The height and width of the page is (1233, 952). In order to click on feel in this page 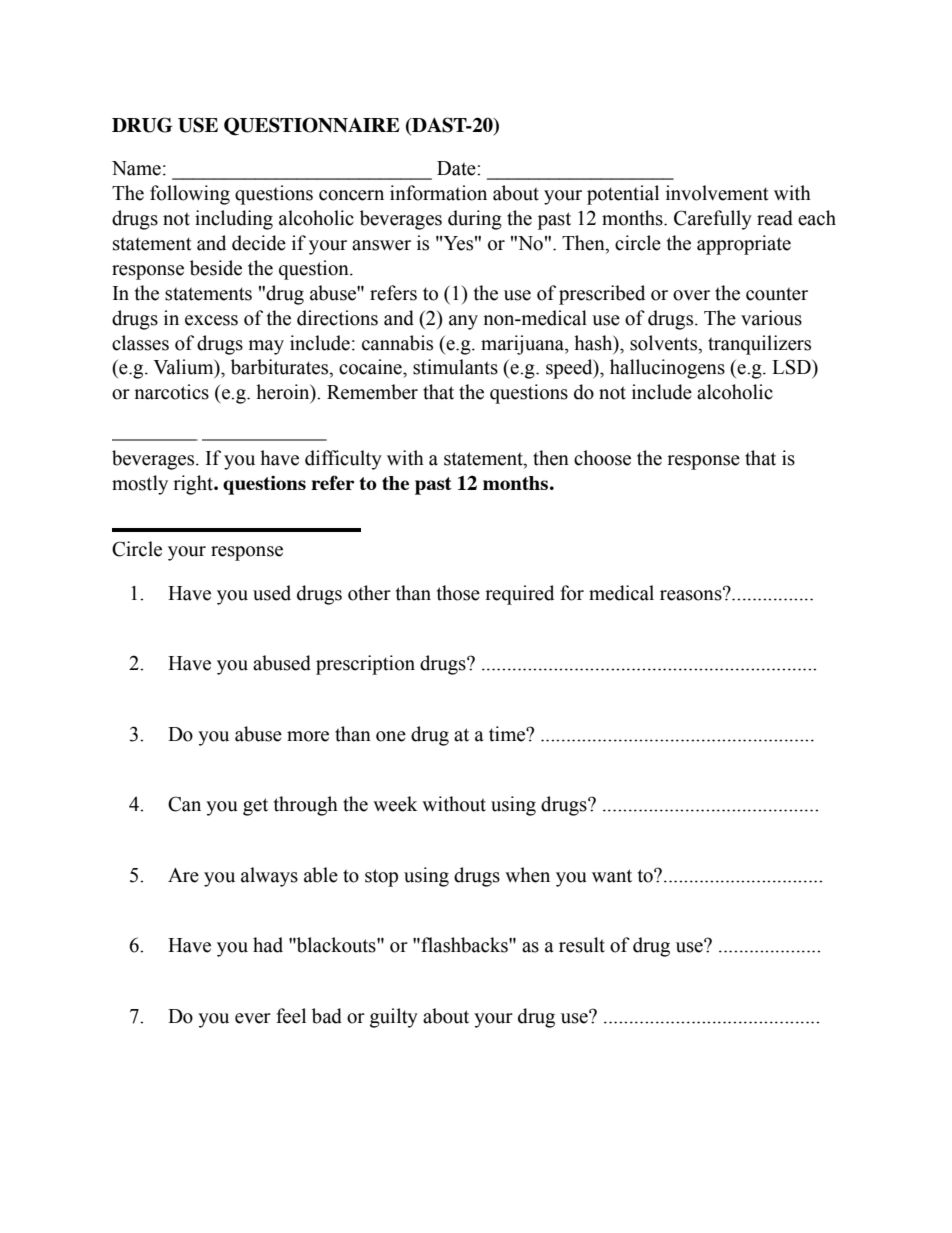, I will do `click(291, 1016)`.
